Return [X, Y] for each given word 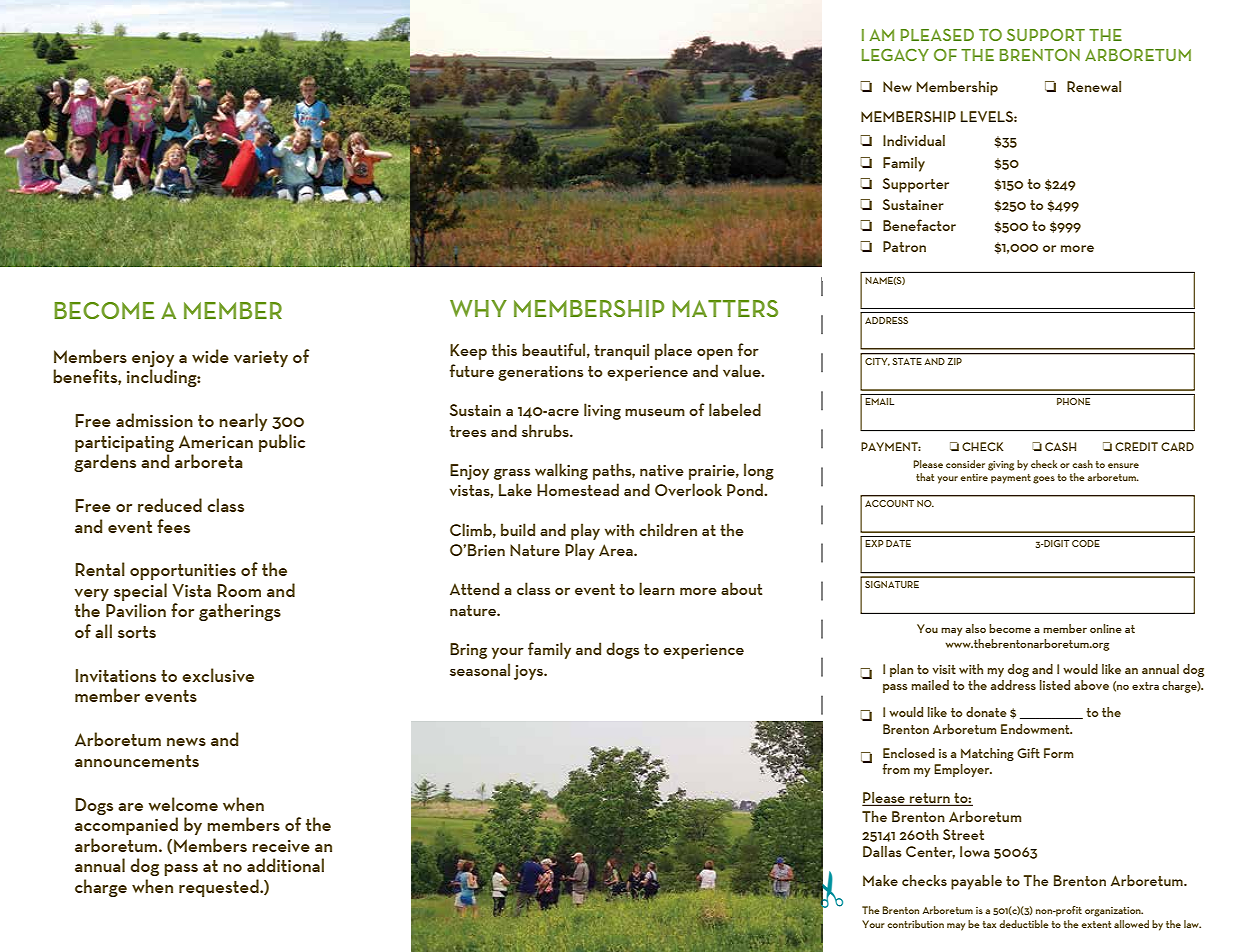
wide [210, 356]
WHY [478, 308]
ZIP [955, 361]
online [1106, 628]
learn [657, 588]
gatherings [240, 612]
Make [880, 880]
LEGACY [895, 55]
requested [220, 888]
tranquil [621, 351]
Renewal [1094, 86]
